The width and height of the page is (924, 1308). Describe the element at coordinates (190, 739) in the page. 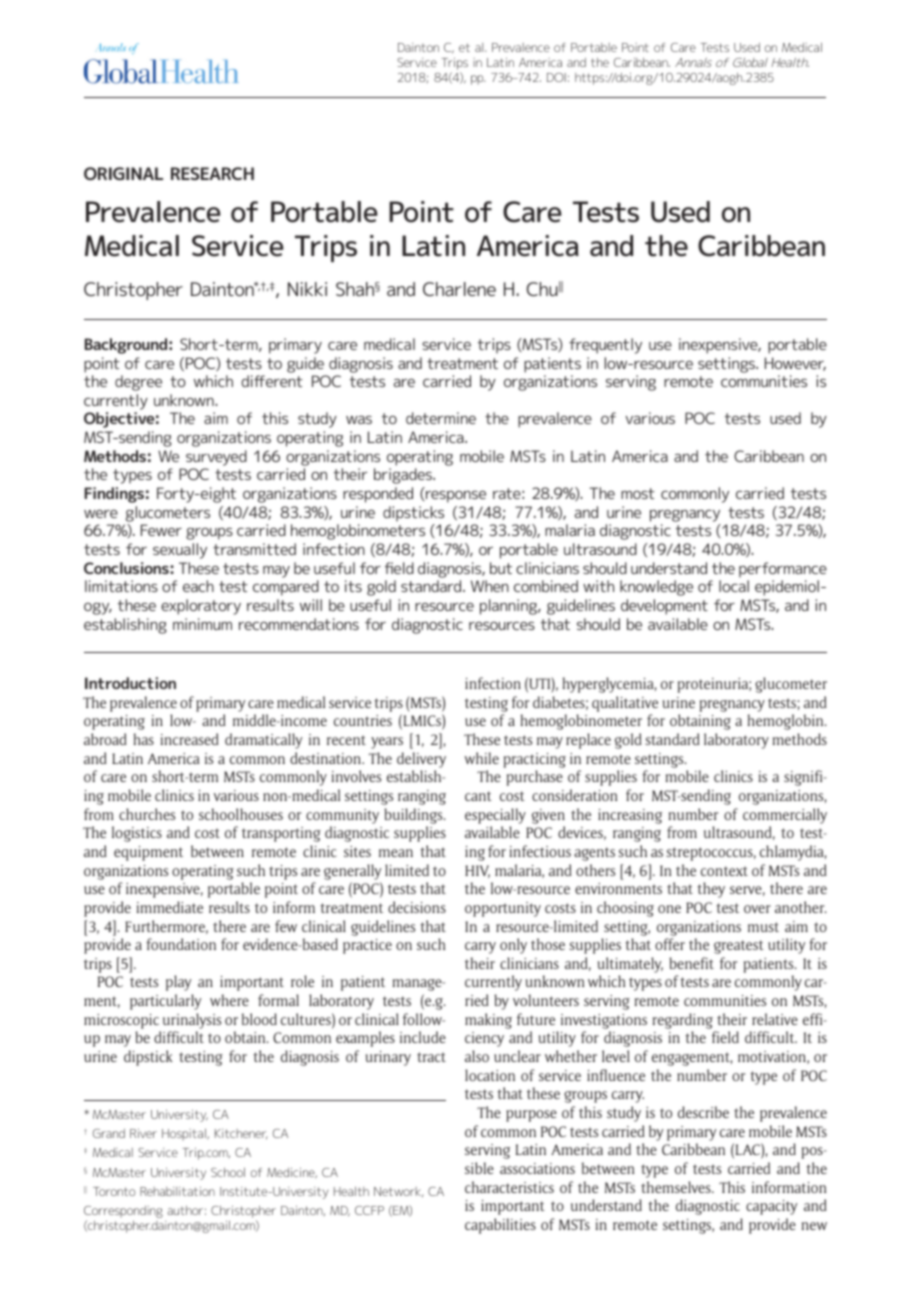

I see `increased` at that location.
